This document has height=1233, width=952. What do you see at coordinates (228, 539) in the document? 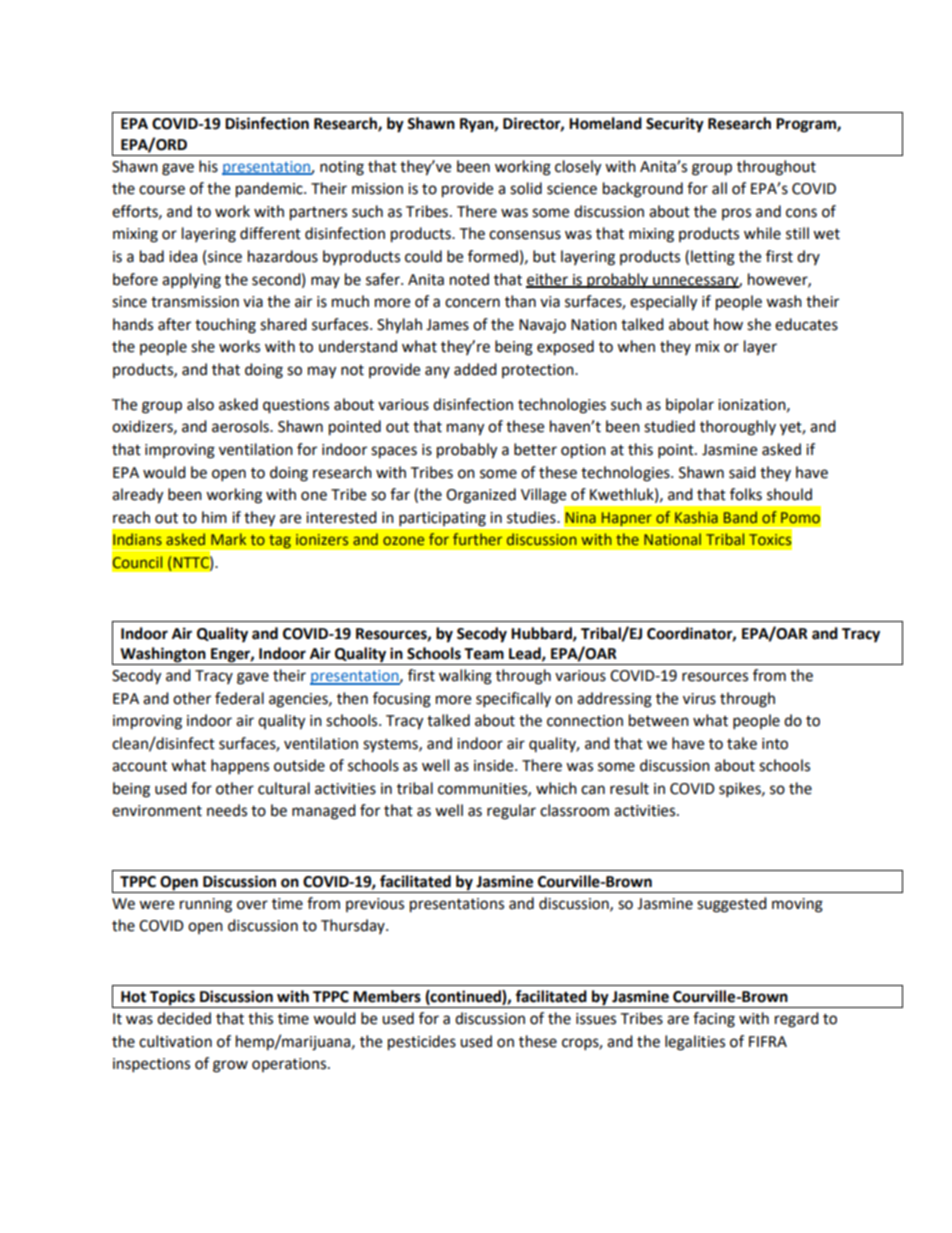
I see `Mark` at bounding box center [228, 539].
